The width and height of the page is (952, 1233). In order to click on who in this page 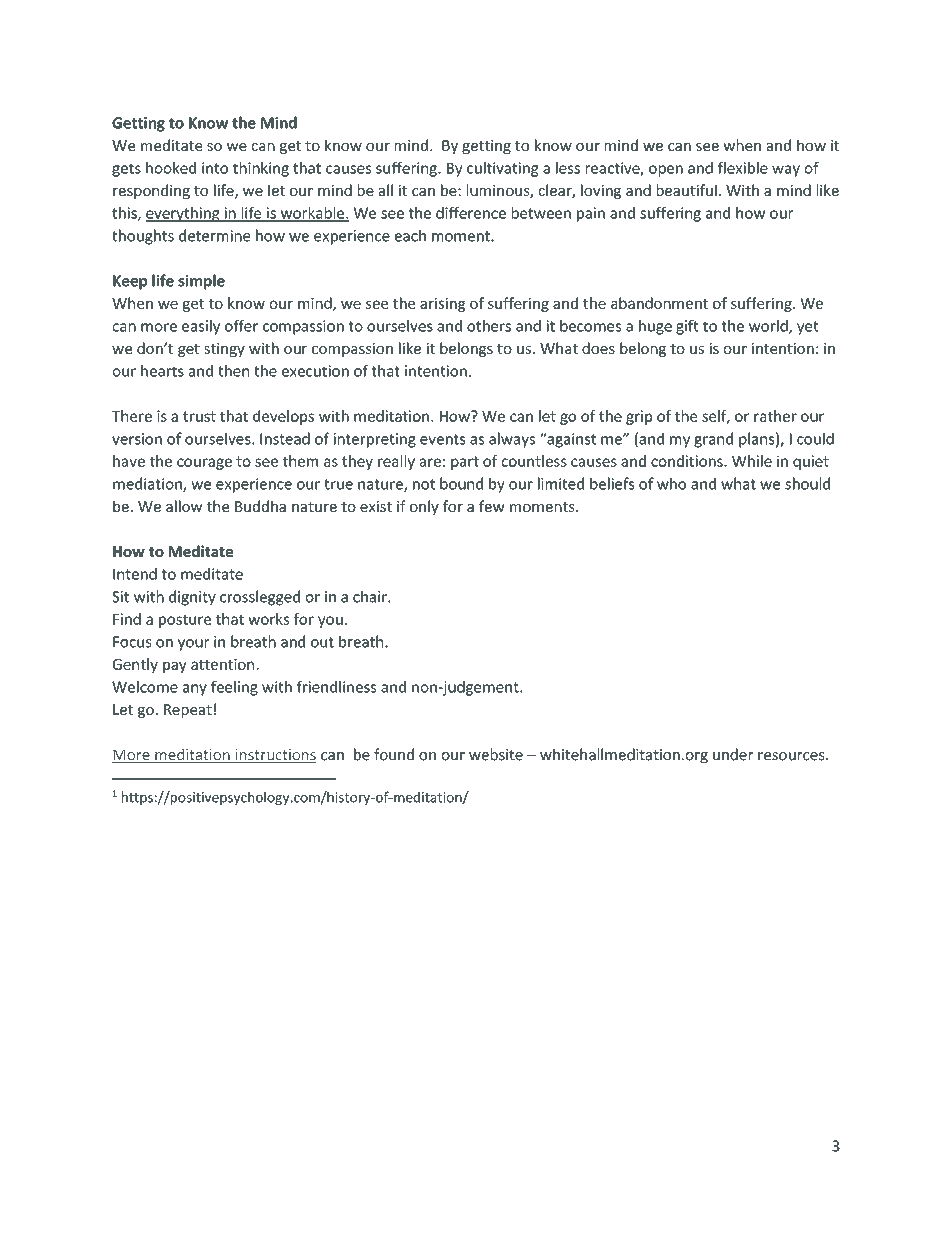, I will do `click(671, 483)`.
